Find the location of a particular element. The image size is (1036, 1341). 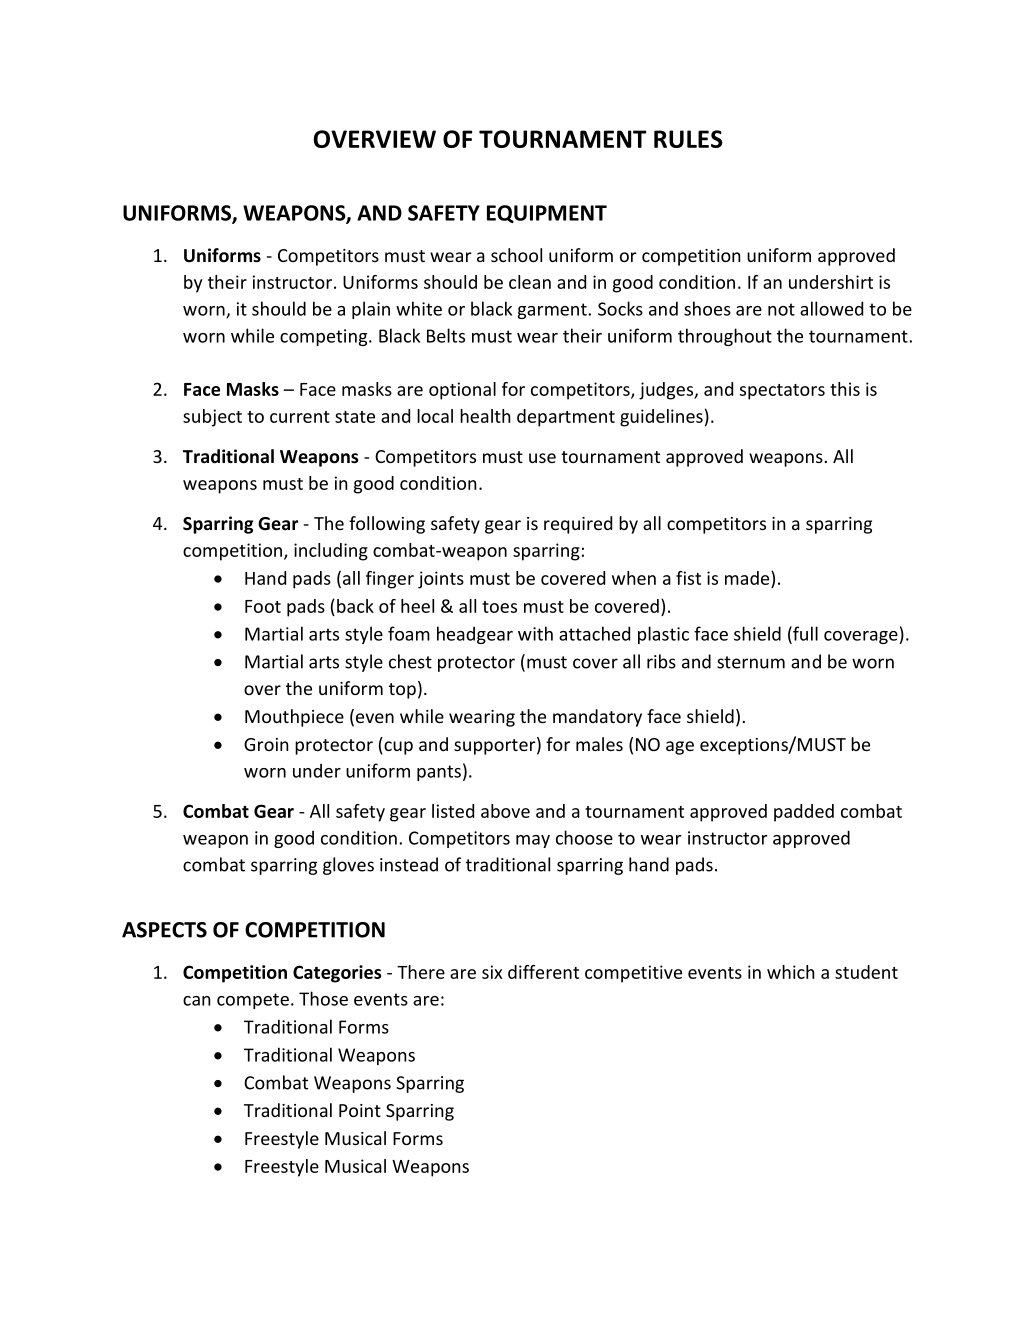

EQUIPMENT is located at coordinates (547, 214).
